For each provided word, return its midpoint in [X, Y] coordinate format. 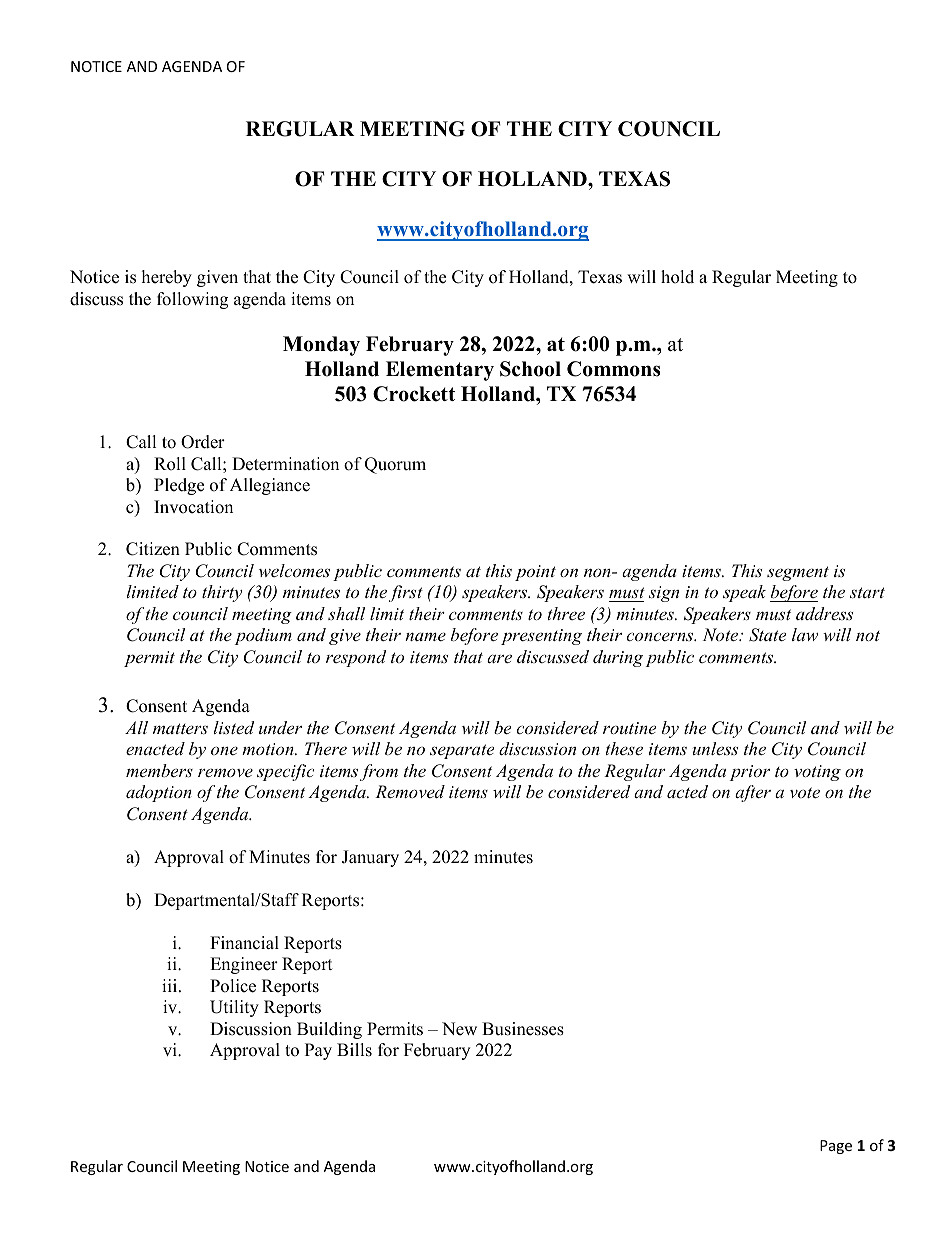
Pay [318, 1051]
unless [715, 748]
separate [462, 751]
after [753, 793]
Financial [244, 943]
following [192, 300]
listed [233, 727]
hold [677, 277]
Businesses [523, 1029]
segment [798, 573]
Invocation [193, 507]
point [535, 573]
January [370, 858]
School [530, 369]
